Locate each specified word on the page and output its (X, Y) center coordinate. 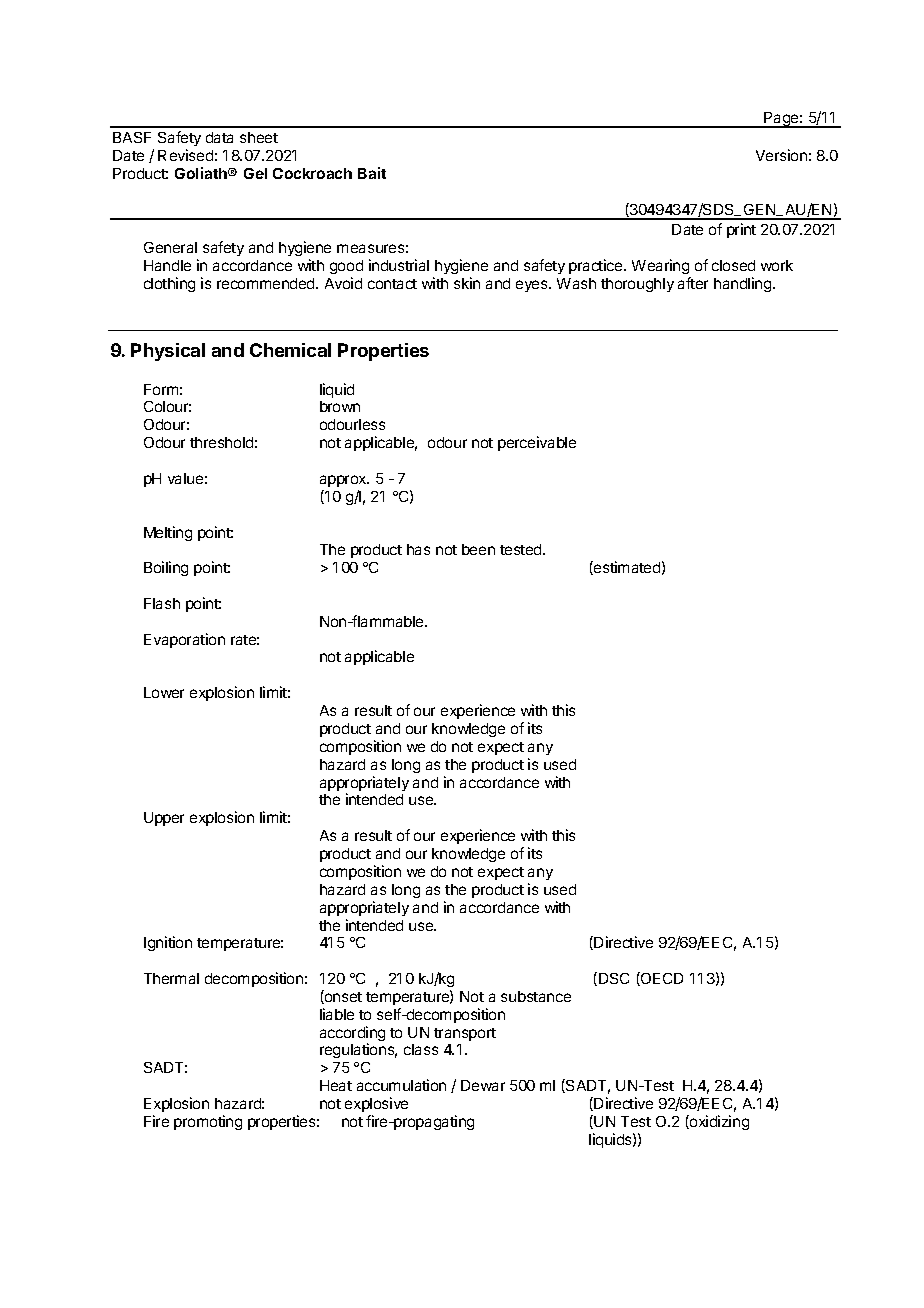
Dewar (483, 1085)
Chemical (290, 350)
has (418, 549)
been (478, 549)
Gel (255, 173)
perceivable (537, 443)
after (693, 283)
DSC (614, 978)
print (741, 230)
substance (536, 996)
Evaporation (184, 640)
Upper (164, 819)
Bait (372, 173)
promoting (208, 1122)
